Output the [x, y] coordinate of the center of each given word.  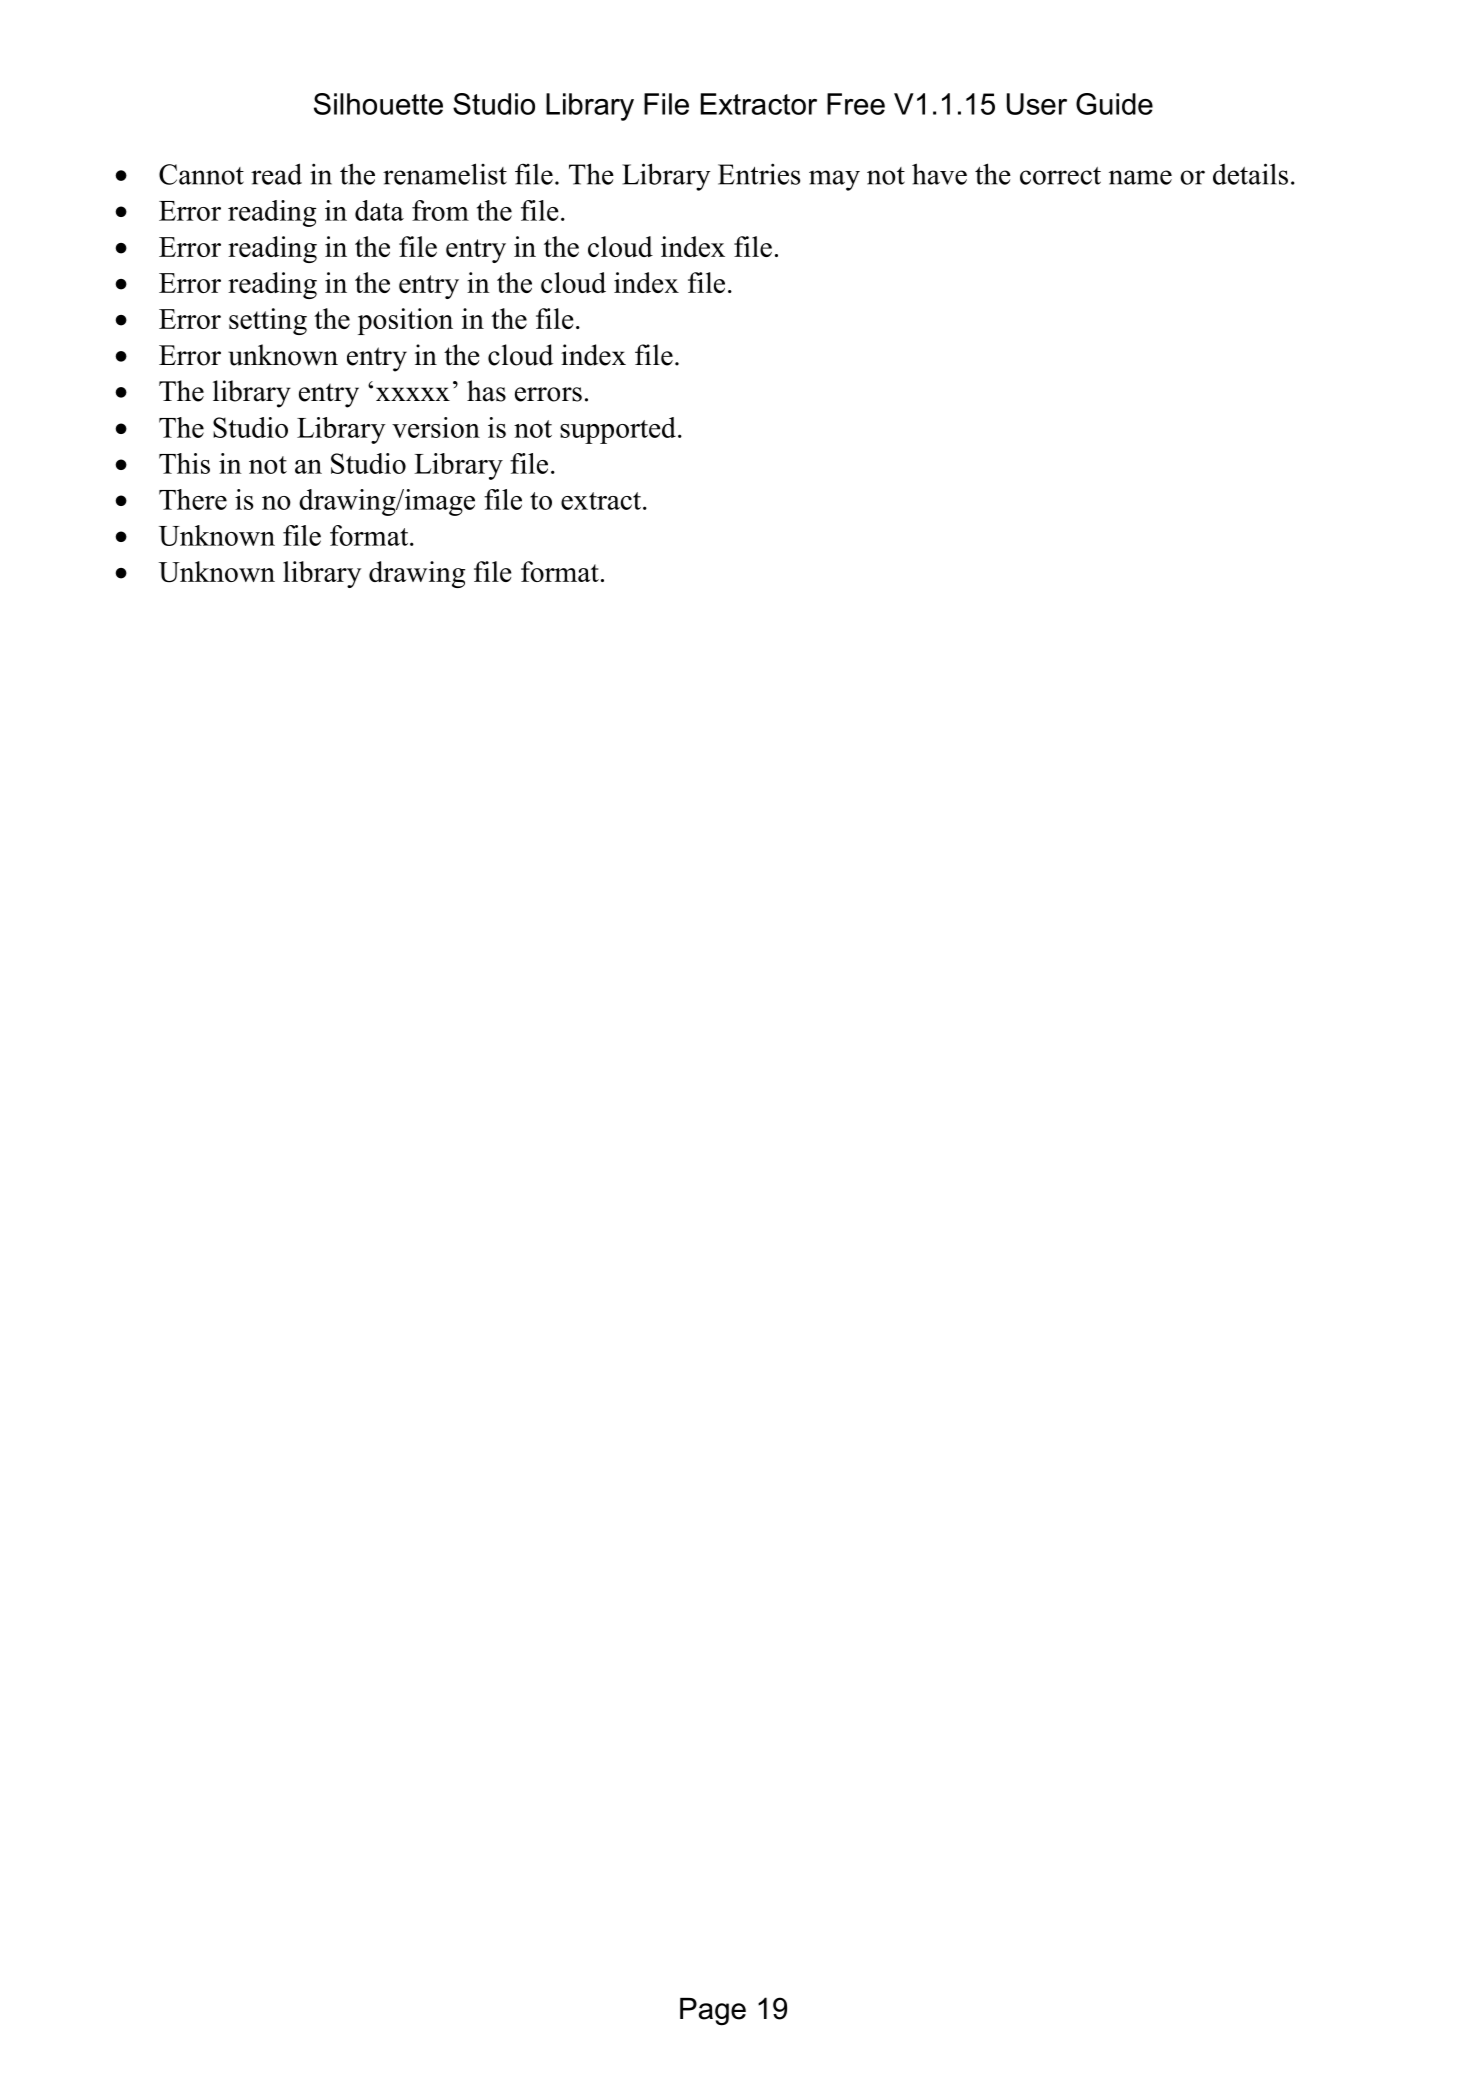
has [486, 391]
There [193, 499]
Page [713, 2012]
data [379, 210]
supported [618, 430]
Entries [759, 174]
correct [1060, 176]
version [436, 427]
